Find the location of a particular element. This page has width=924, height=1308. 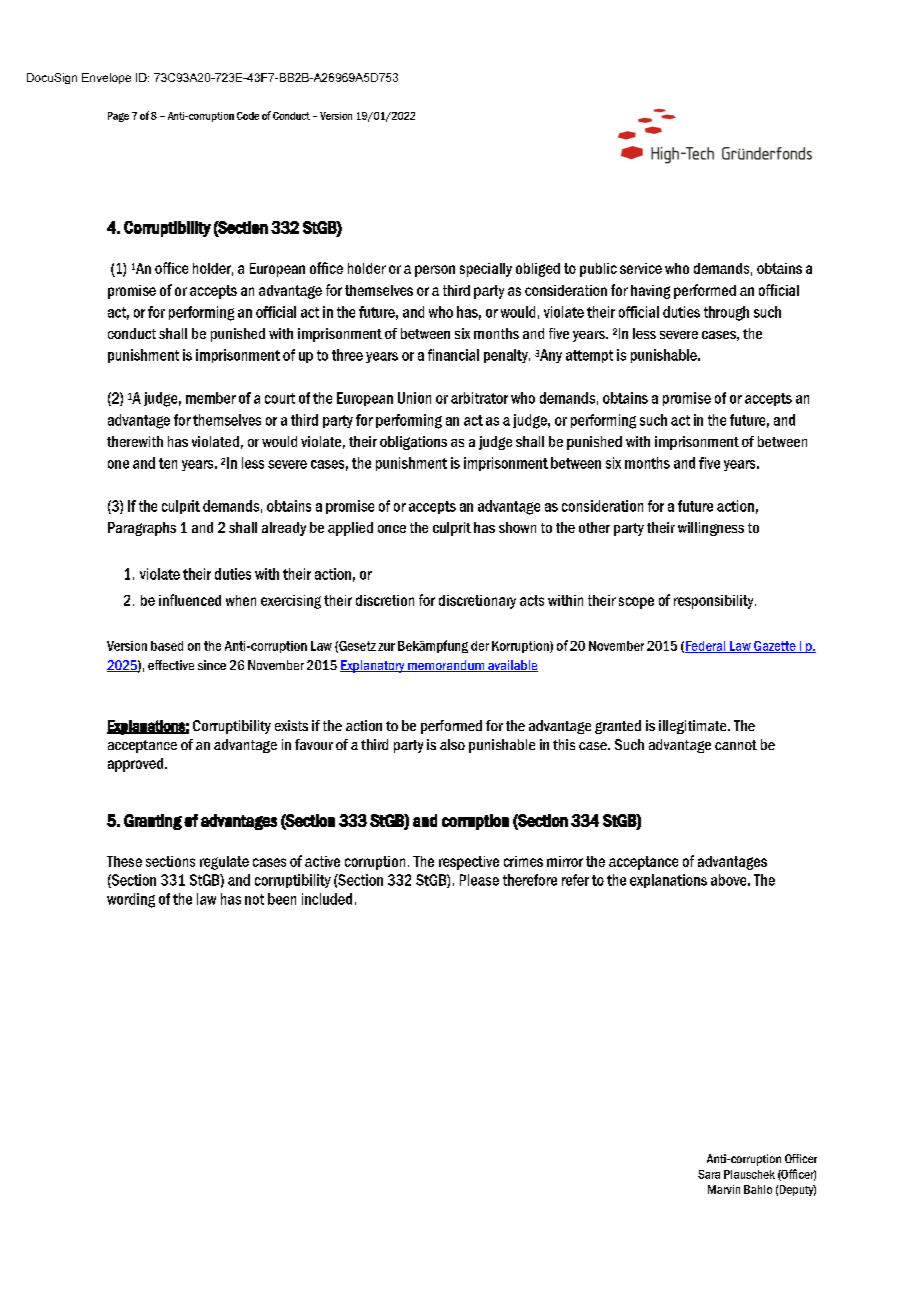

Sara is located at coordinates (709, 1174).
